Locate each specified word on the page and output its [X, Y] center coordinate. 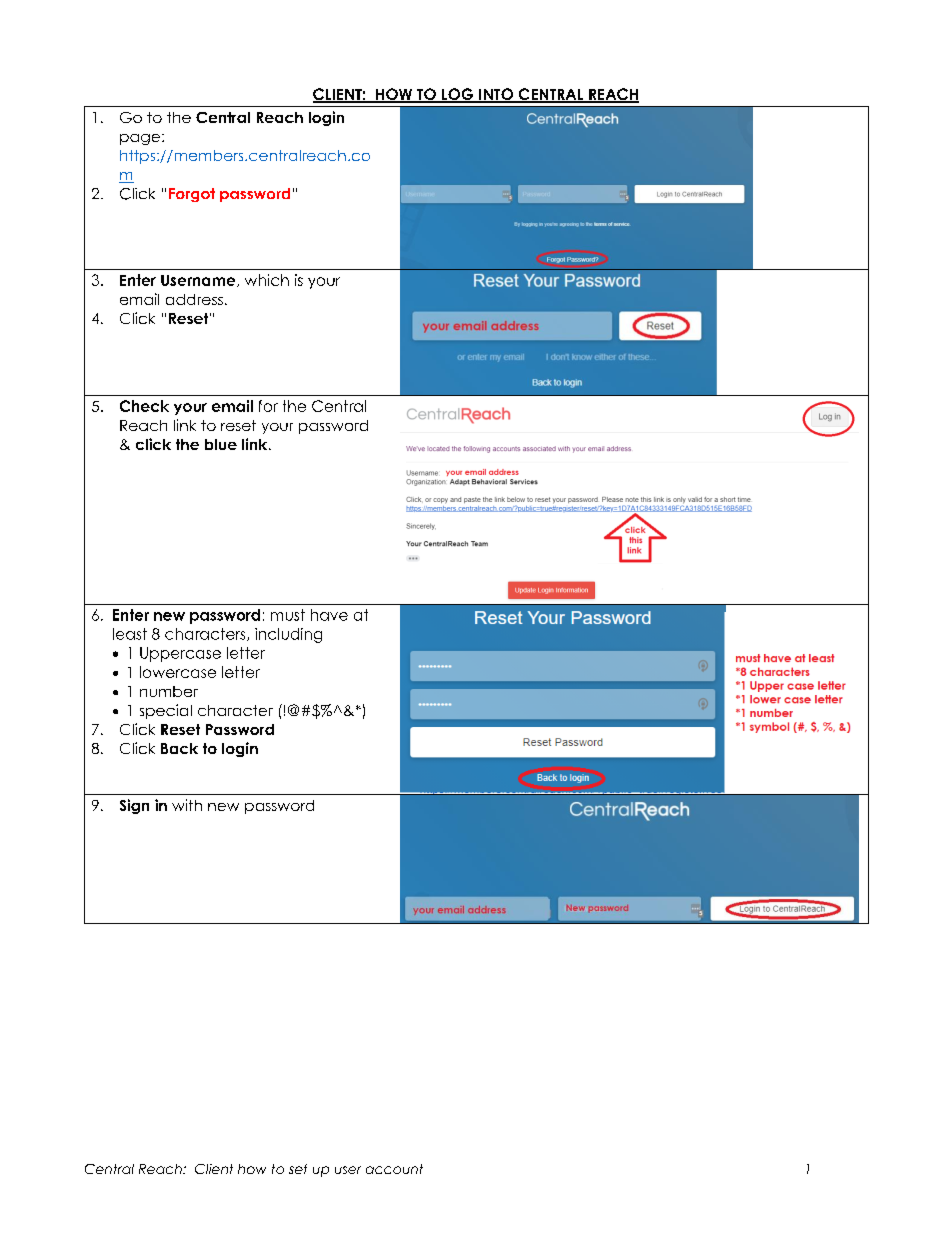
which [267, 280]
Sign [134, 806]
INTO [496, 95]
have [329, 615]
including [288, 635]
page [140, 139]
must [288, 615]
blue [221, 444]
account [394, 1169]
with [187, 805]
